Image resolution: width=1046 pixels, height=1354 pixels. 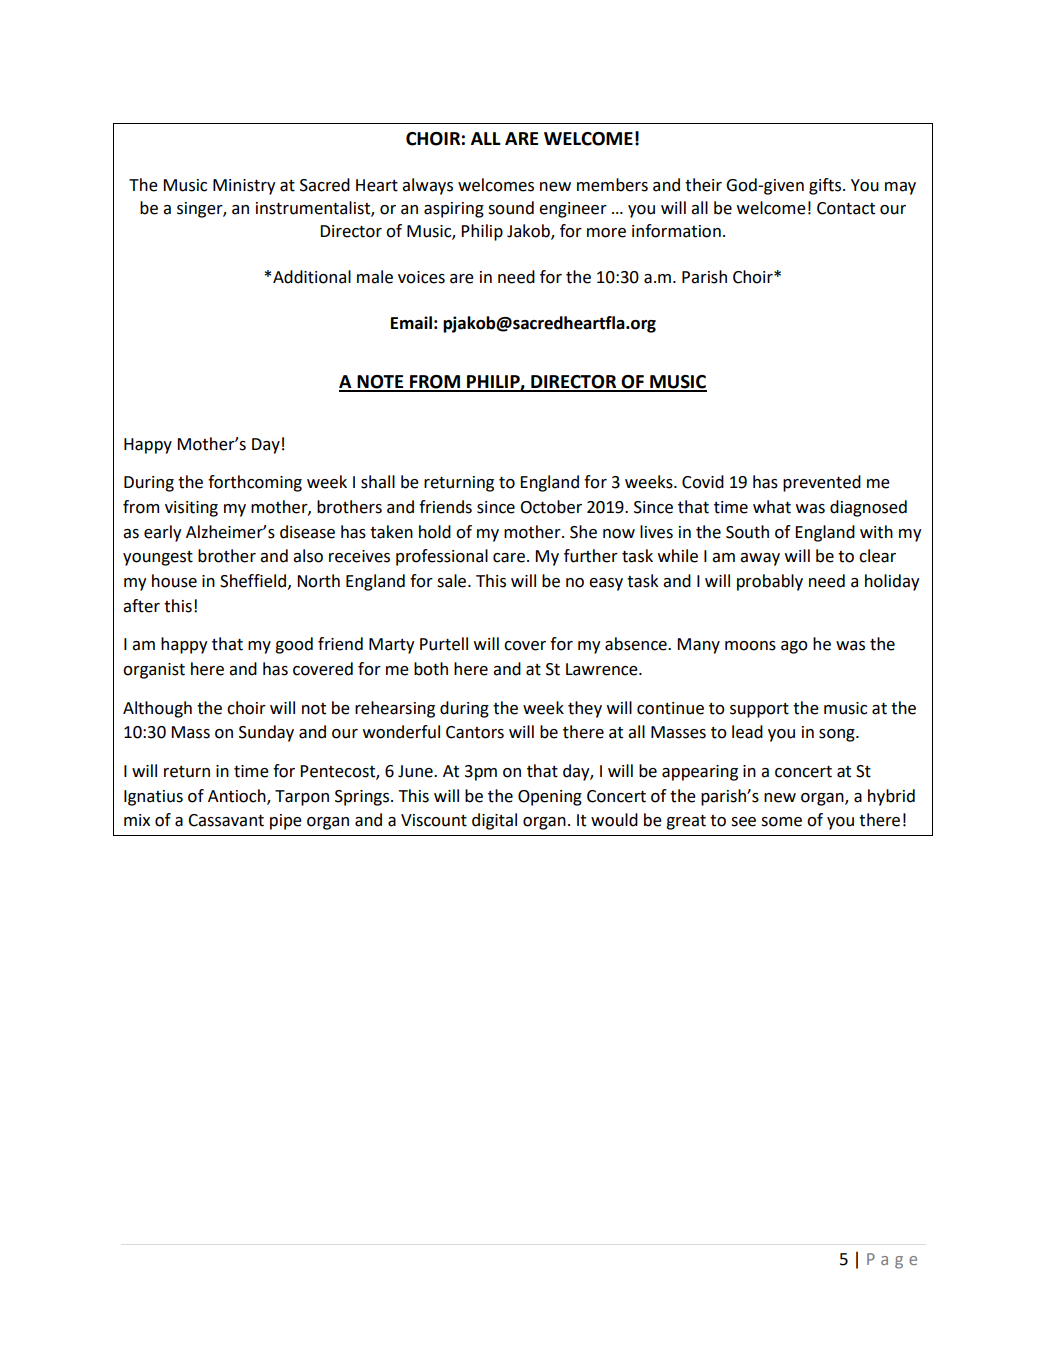 I want to click on Antioch, so click(x=238, y=796).
